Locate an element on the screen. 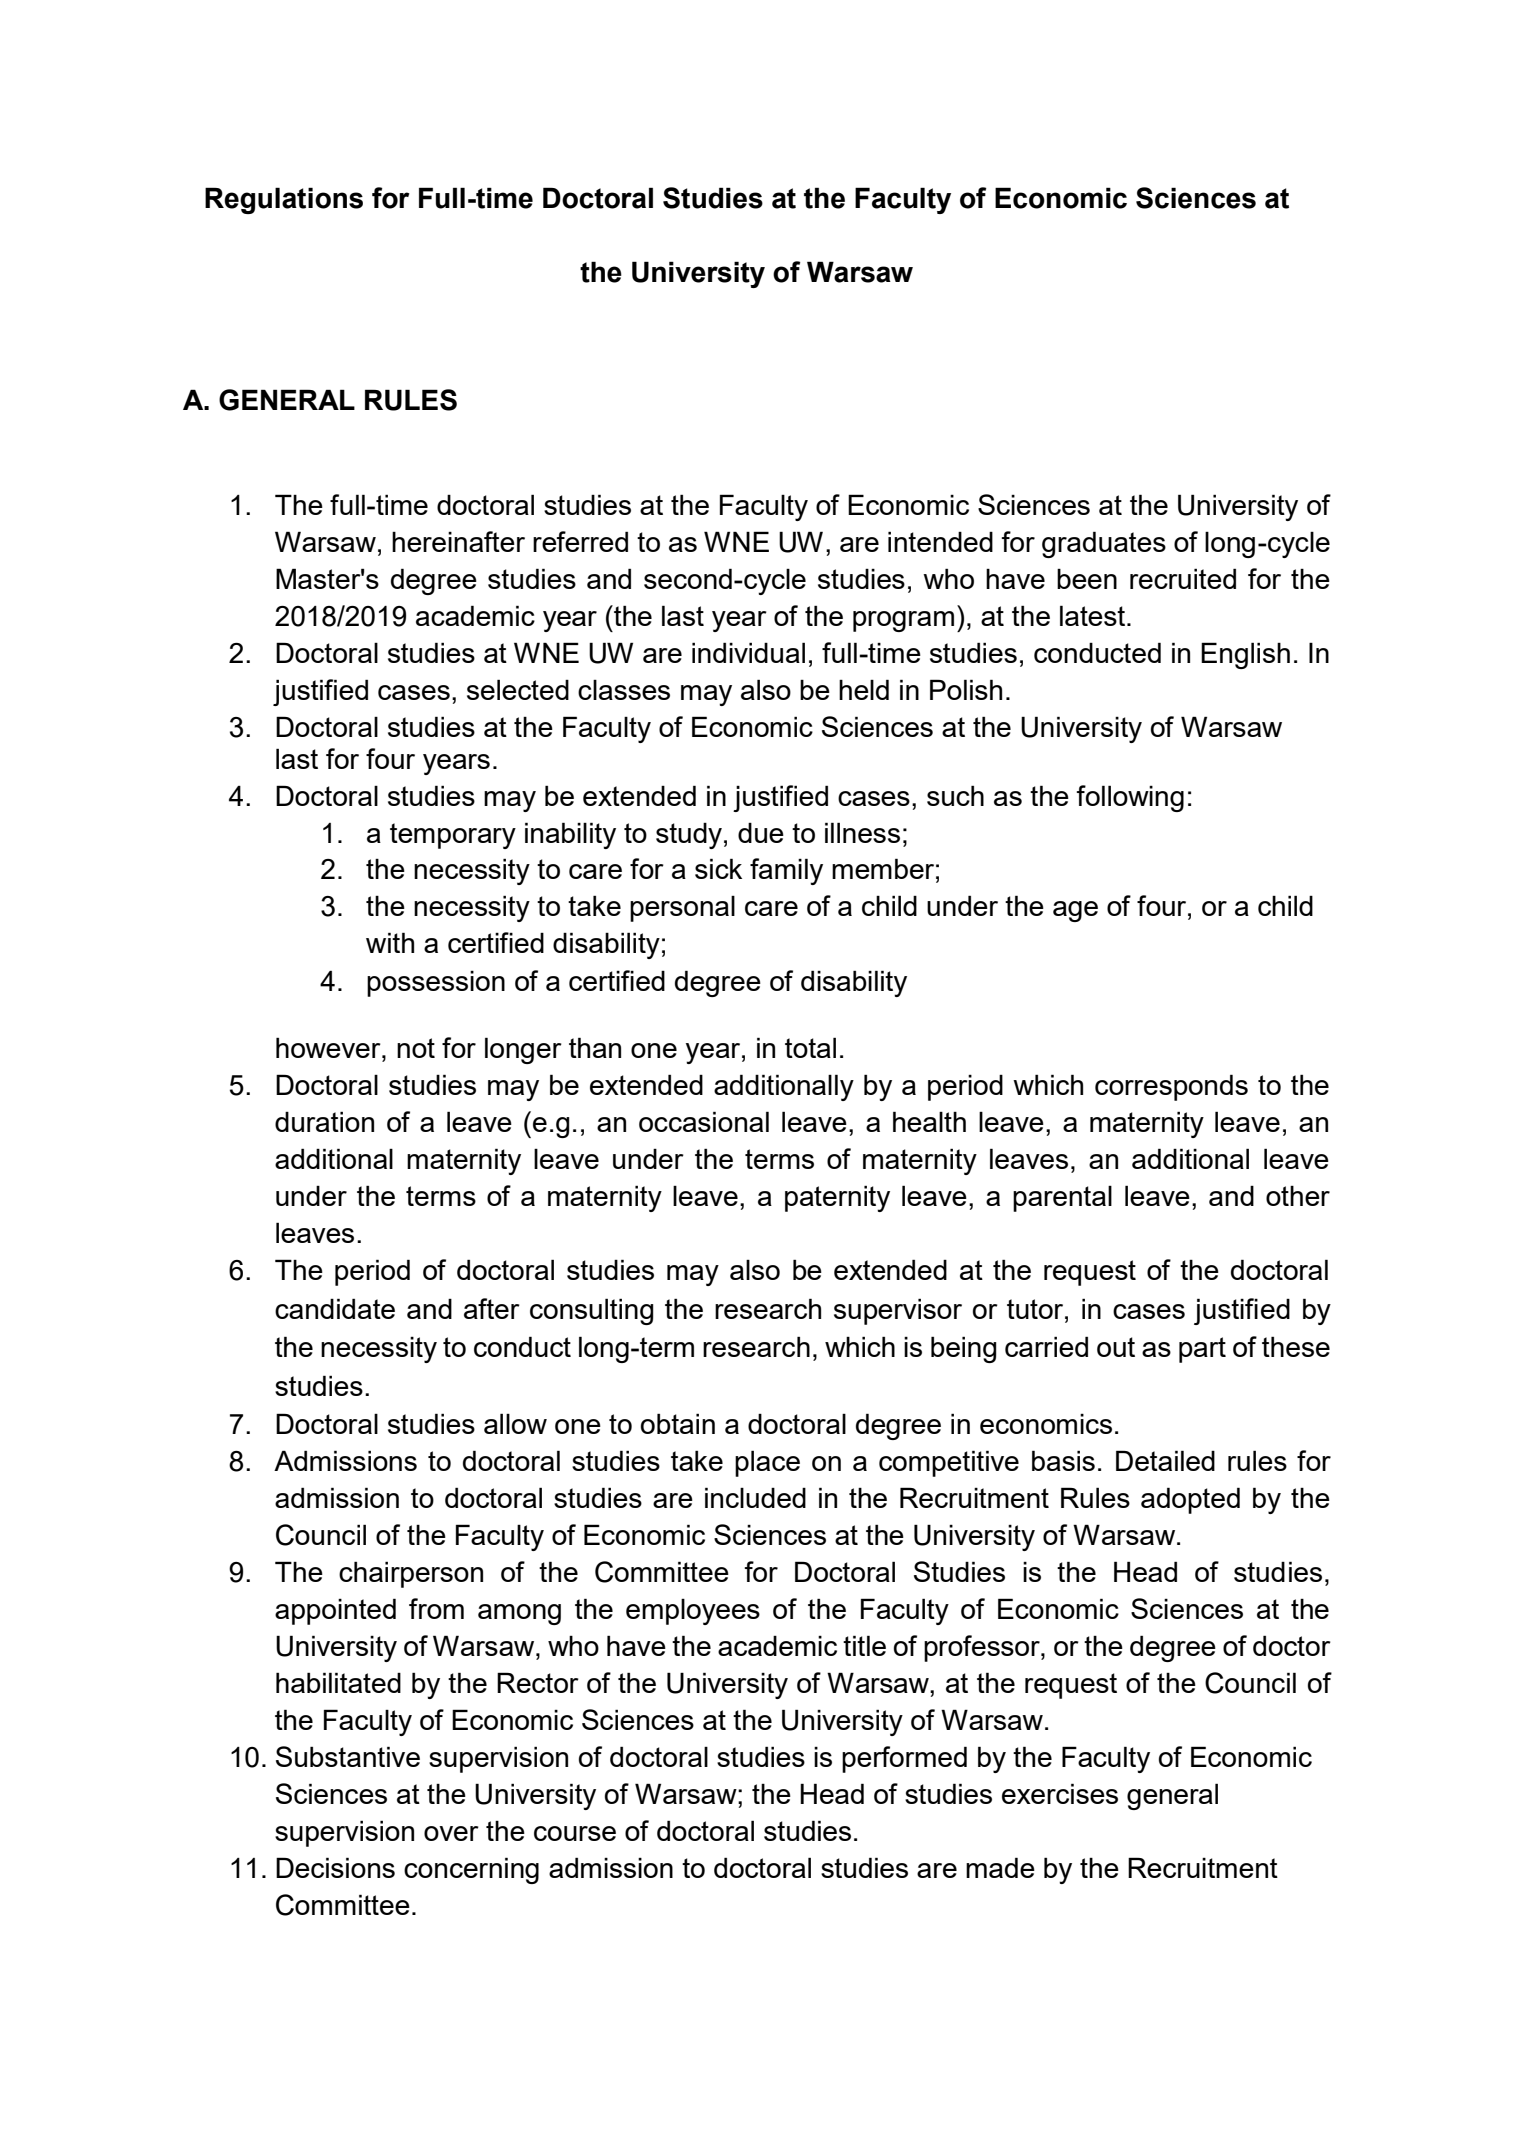 The height and width of the screenshot is (2141, 1516). exercises is located at coordinates (1060, 1793).
